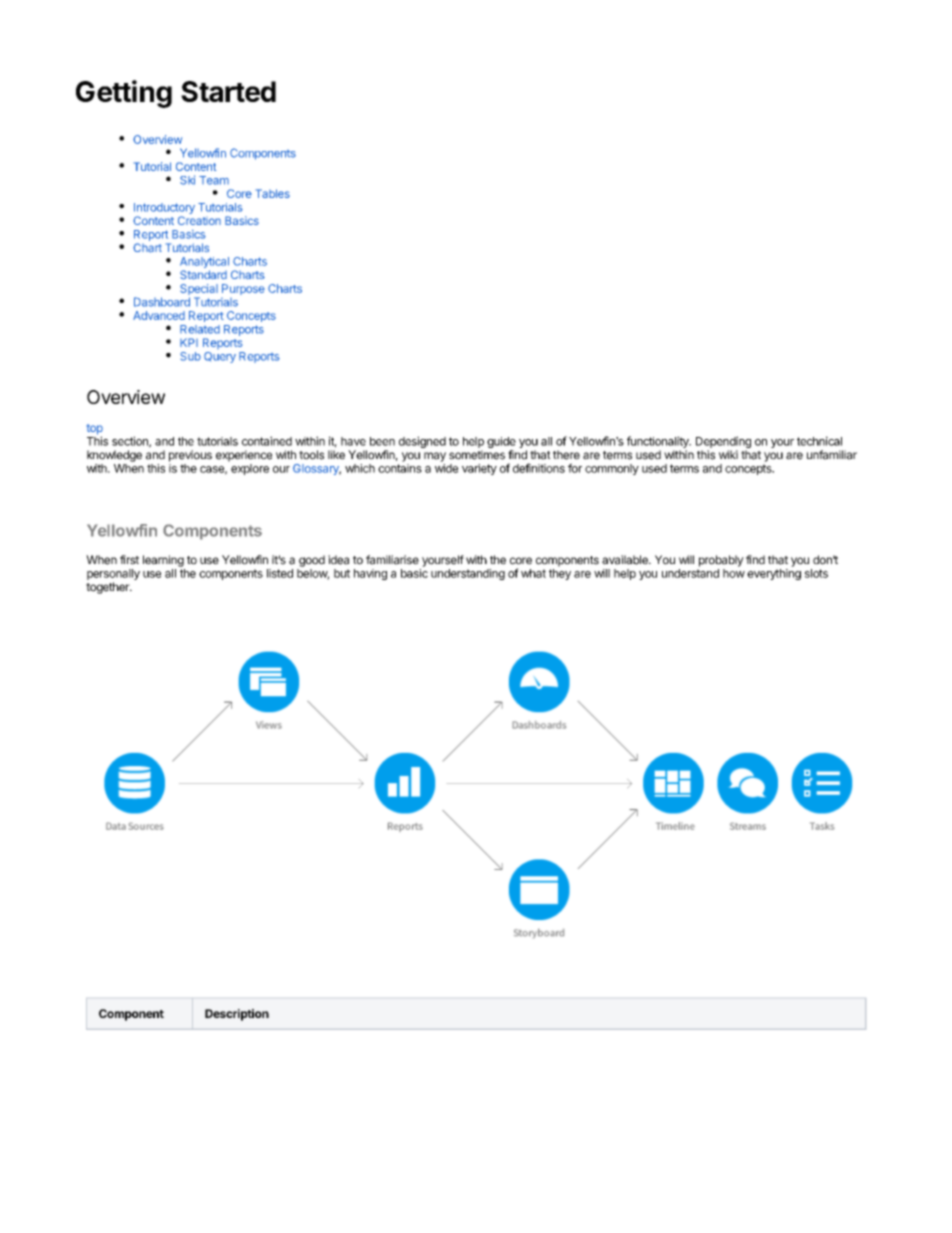  What do you see at coordinates (109, 588) in the screenshot?
I see `together` at bounding box center [109, 588].
